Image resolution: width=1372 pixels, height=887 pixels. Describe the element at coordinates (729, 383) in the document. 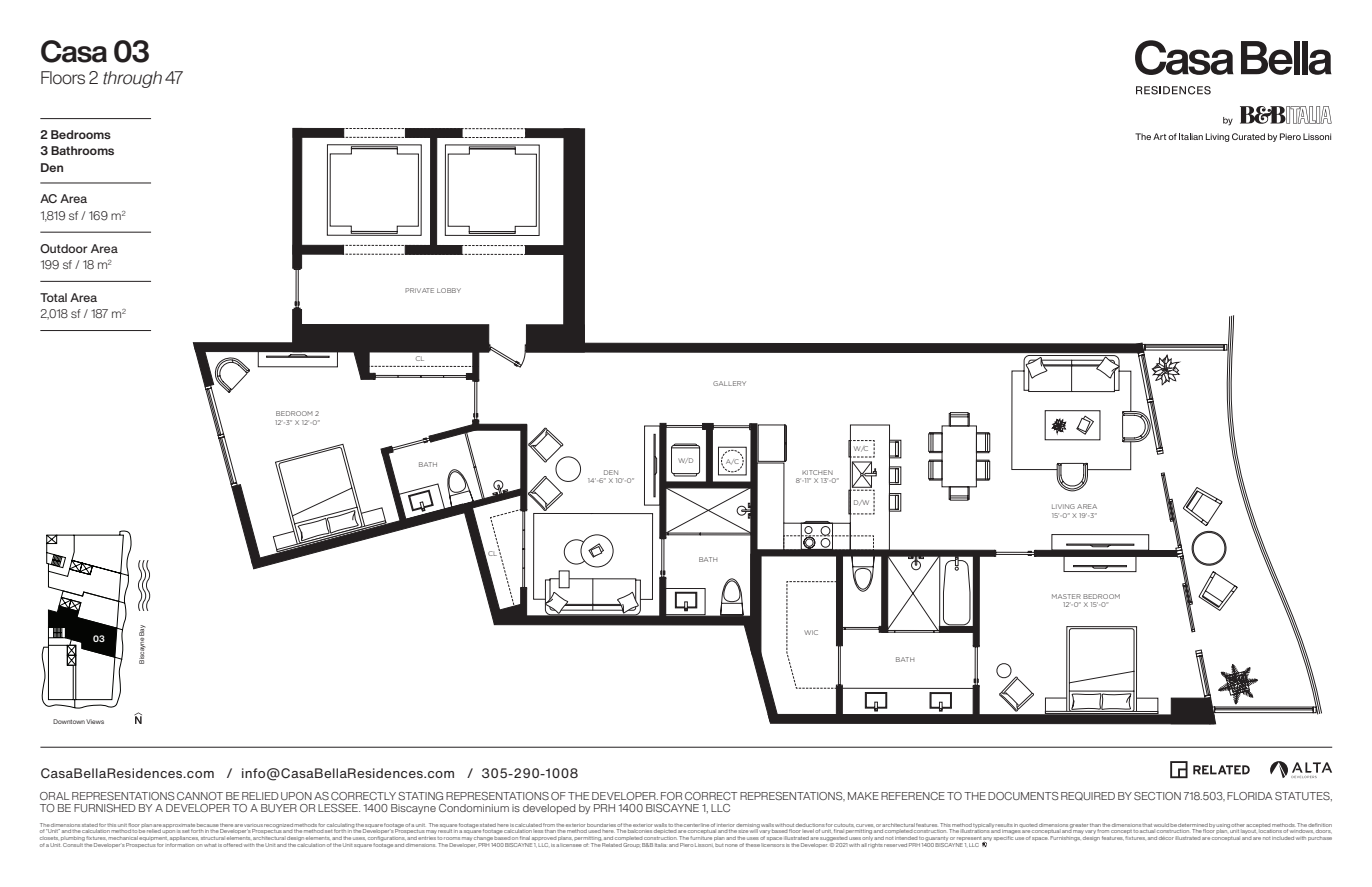

I see `GALLERY` at that location.
